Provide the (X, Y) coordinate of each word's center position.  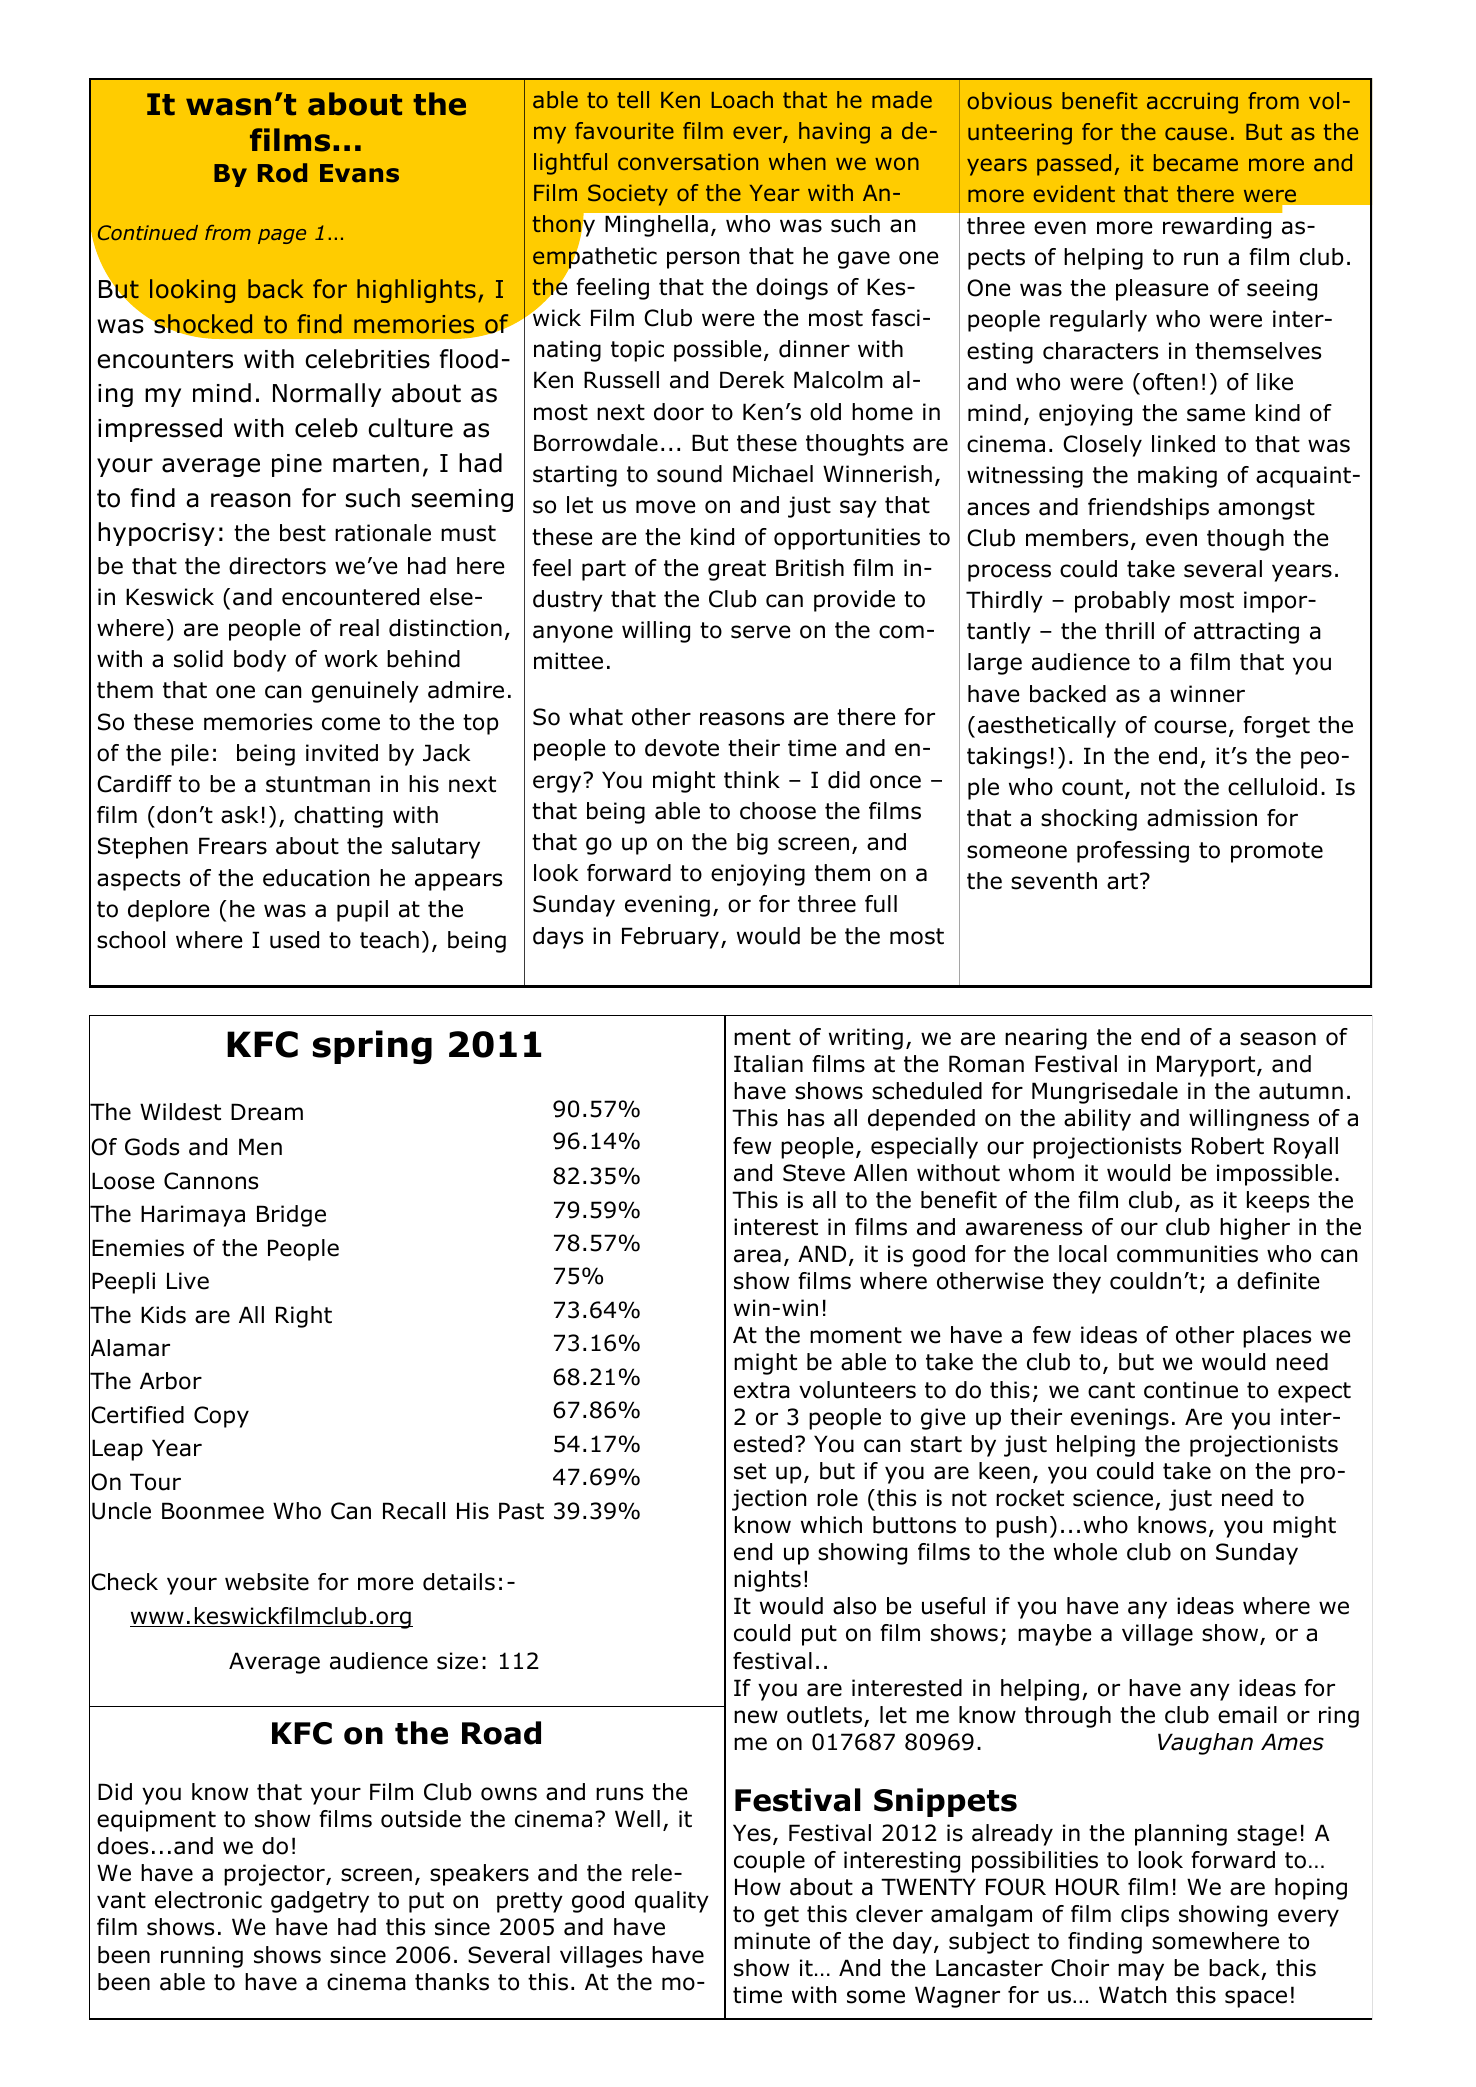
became (1196, 162)
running (202, 1957)
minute (772, 1941)
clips (1145, 1916)
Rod (282, 173)
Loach (742, 99)
